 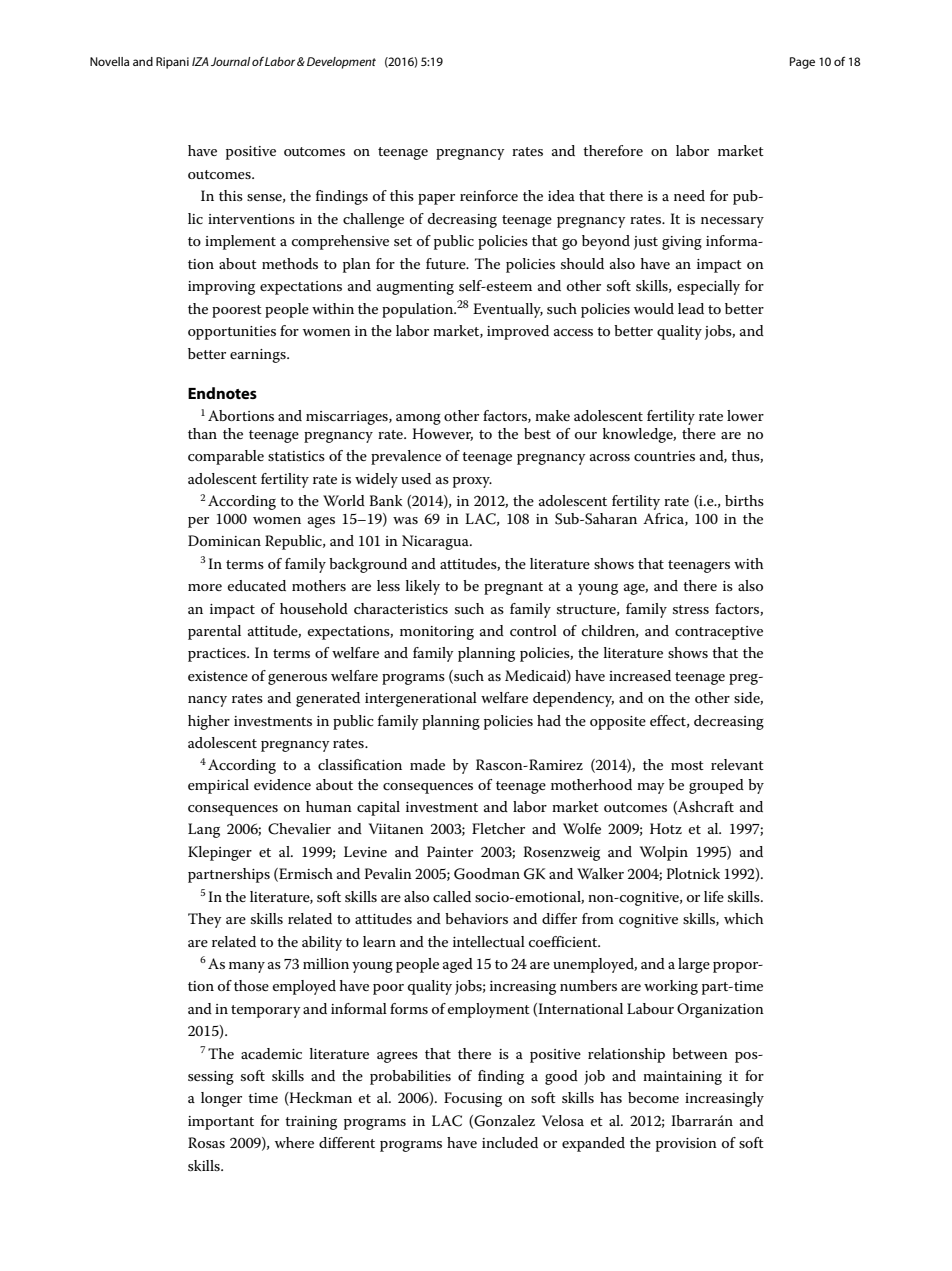 I want to click on stress, so click(x=691, y=609).
